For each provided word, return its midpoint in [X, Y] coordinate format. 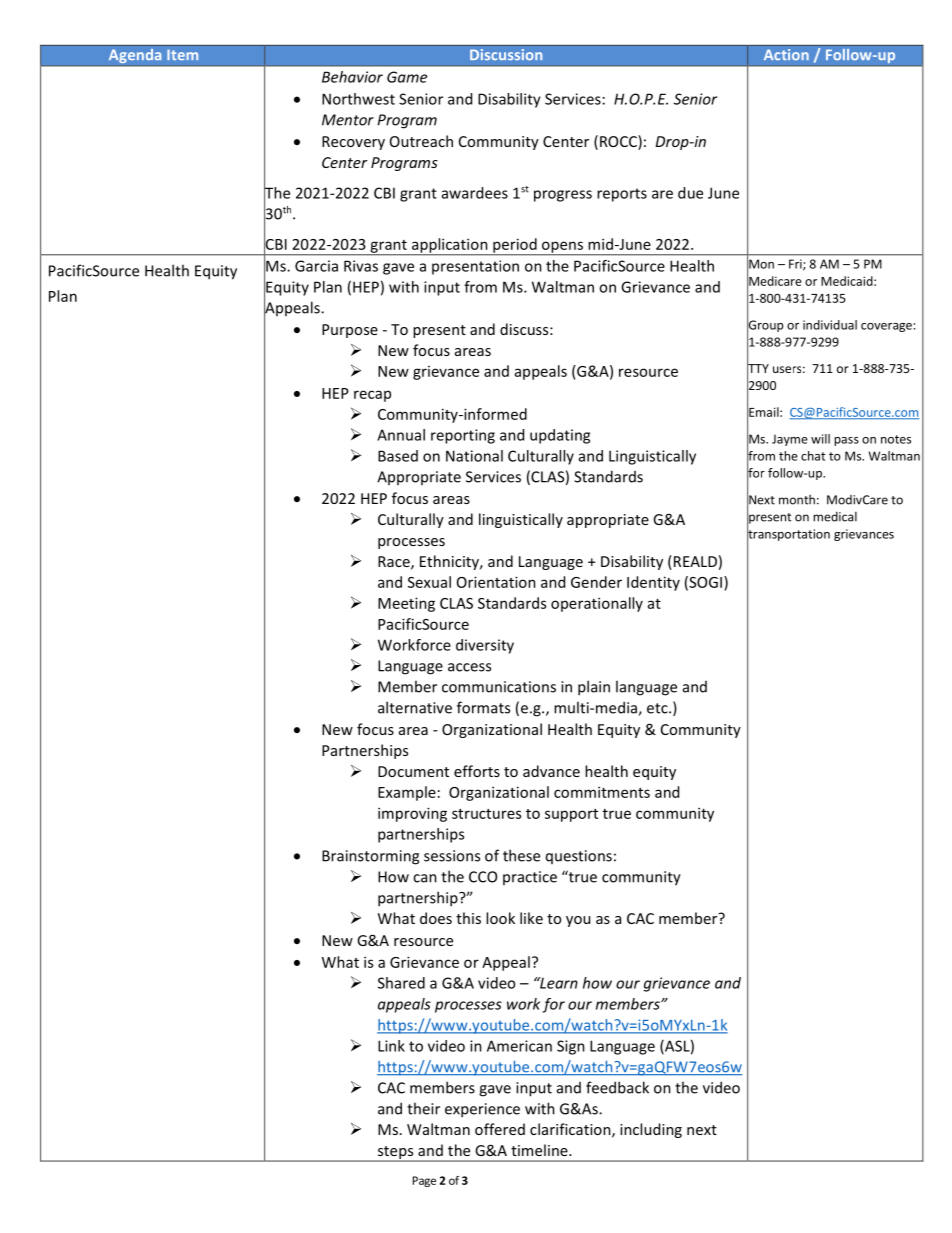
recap [372, 396]
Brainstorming [370, 857]
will [820, 439]
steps [395, 1154]
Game [407, 77]
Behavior [352, 77]
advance [551, 771]
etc [658, 708]
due [690, 193]
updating [560, 436]
